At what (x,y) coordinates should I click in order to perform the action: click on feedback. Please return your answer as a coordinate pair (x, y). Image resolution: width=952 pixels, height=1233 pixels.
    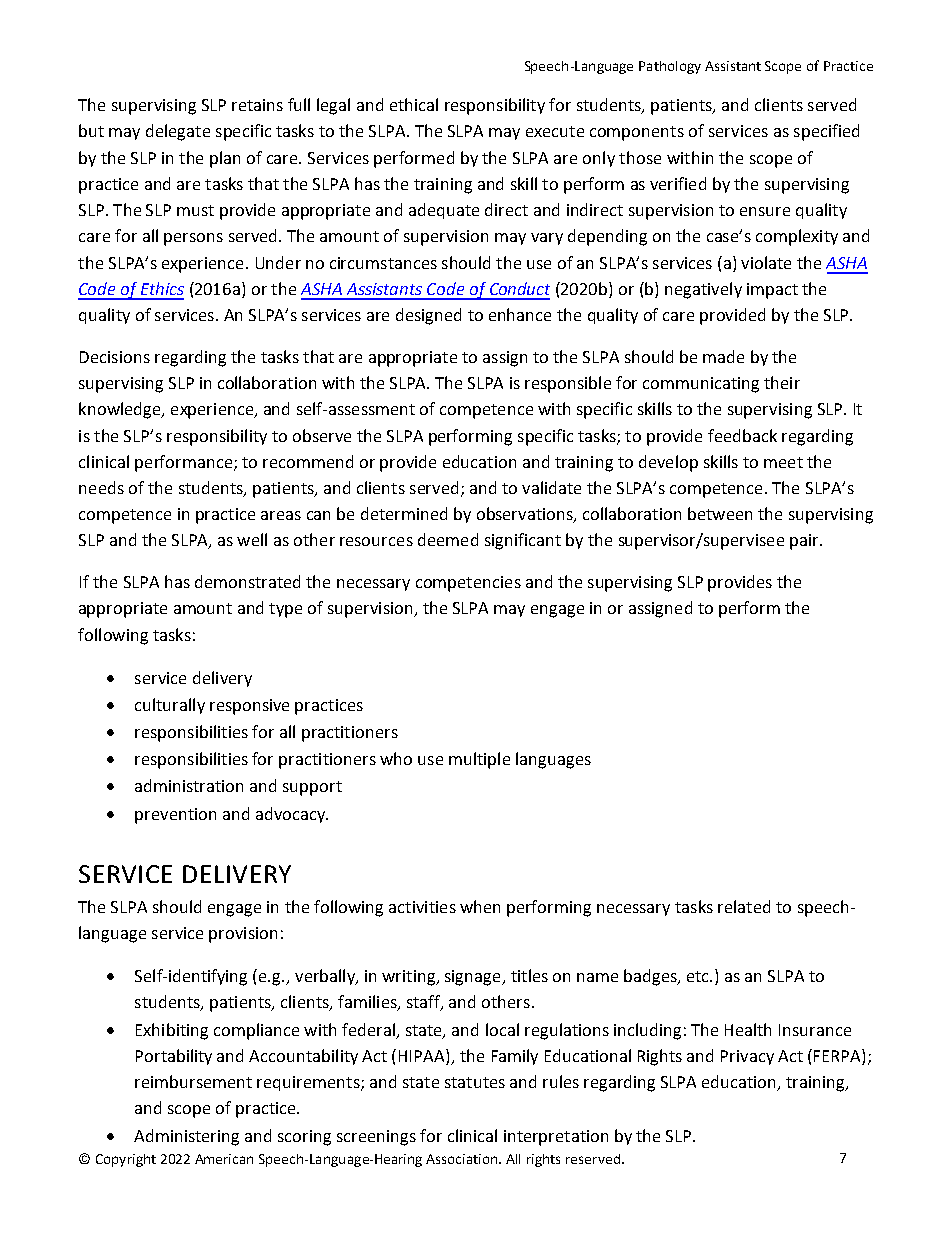
    Looking at the image, I should click on (742, 435).
